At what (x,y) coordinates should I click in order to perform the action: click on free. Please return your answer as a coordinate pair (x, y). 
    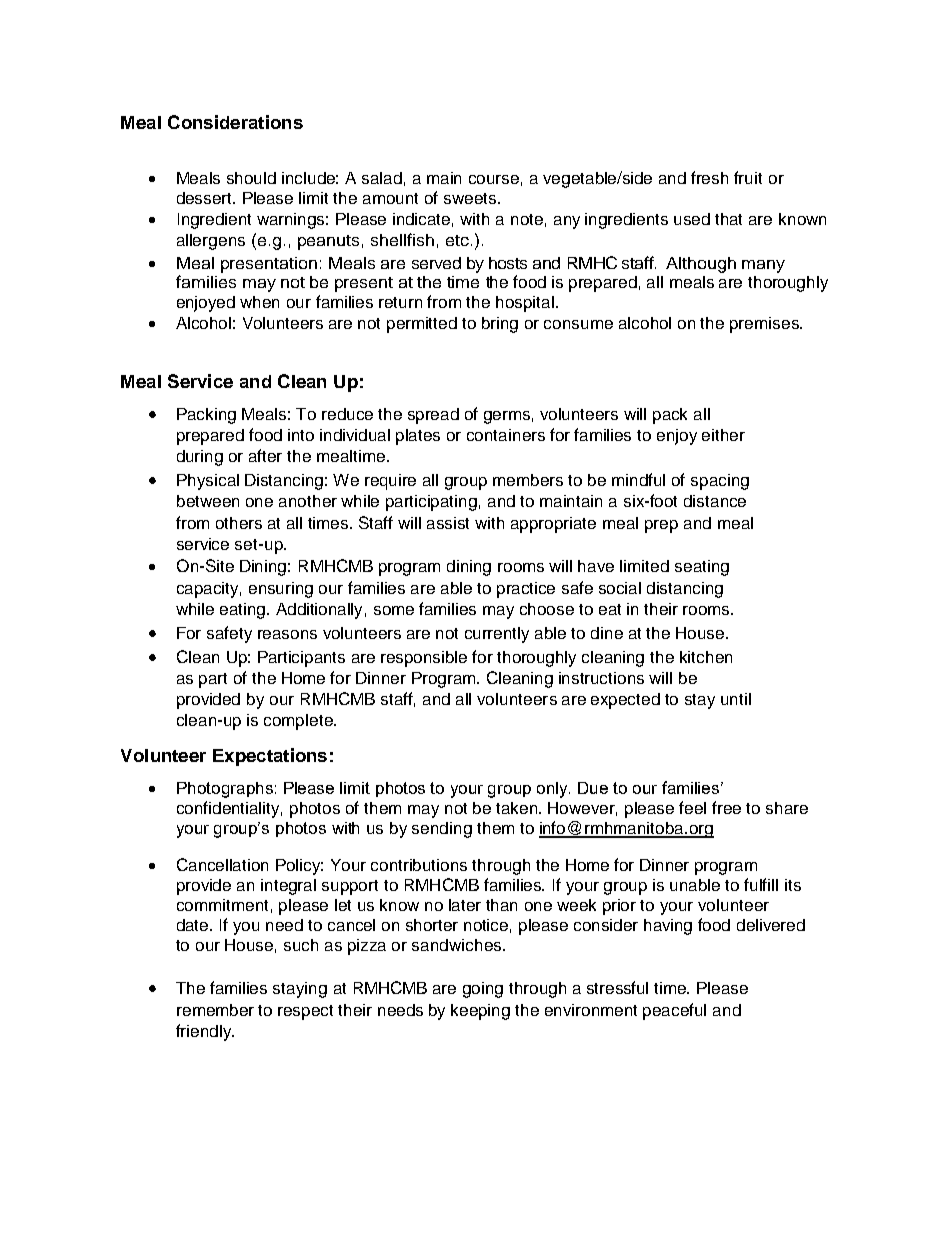
    Looking at the image, I should click on (726, 807).
